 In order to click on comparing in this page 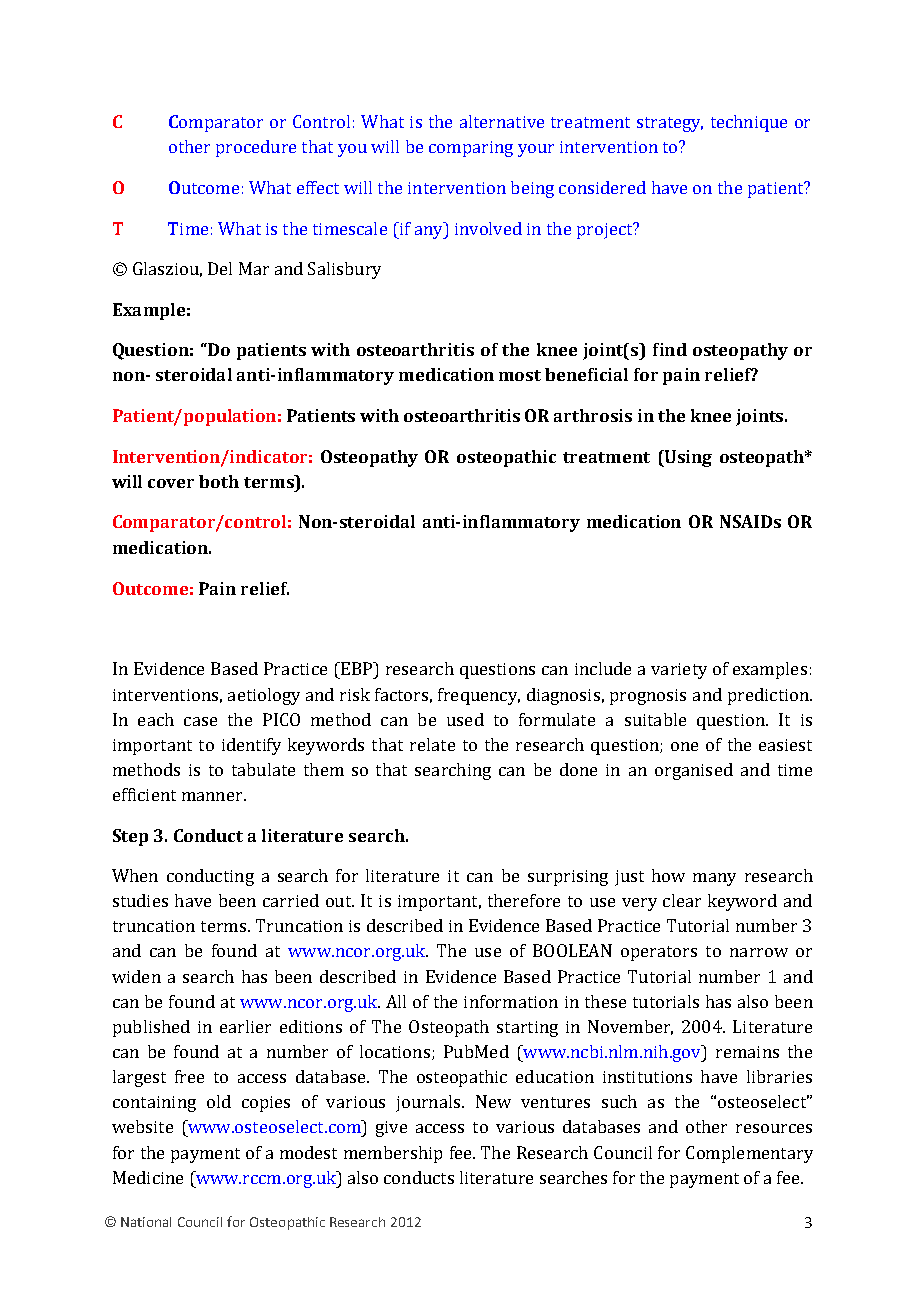, I will do `click(471, 149)`.
